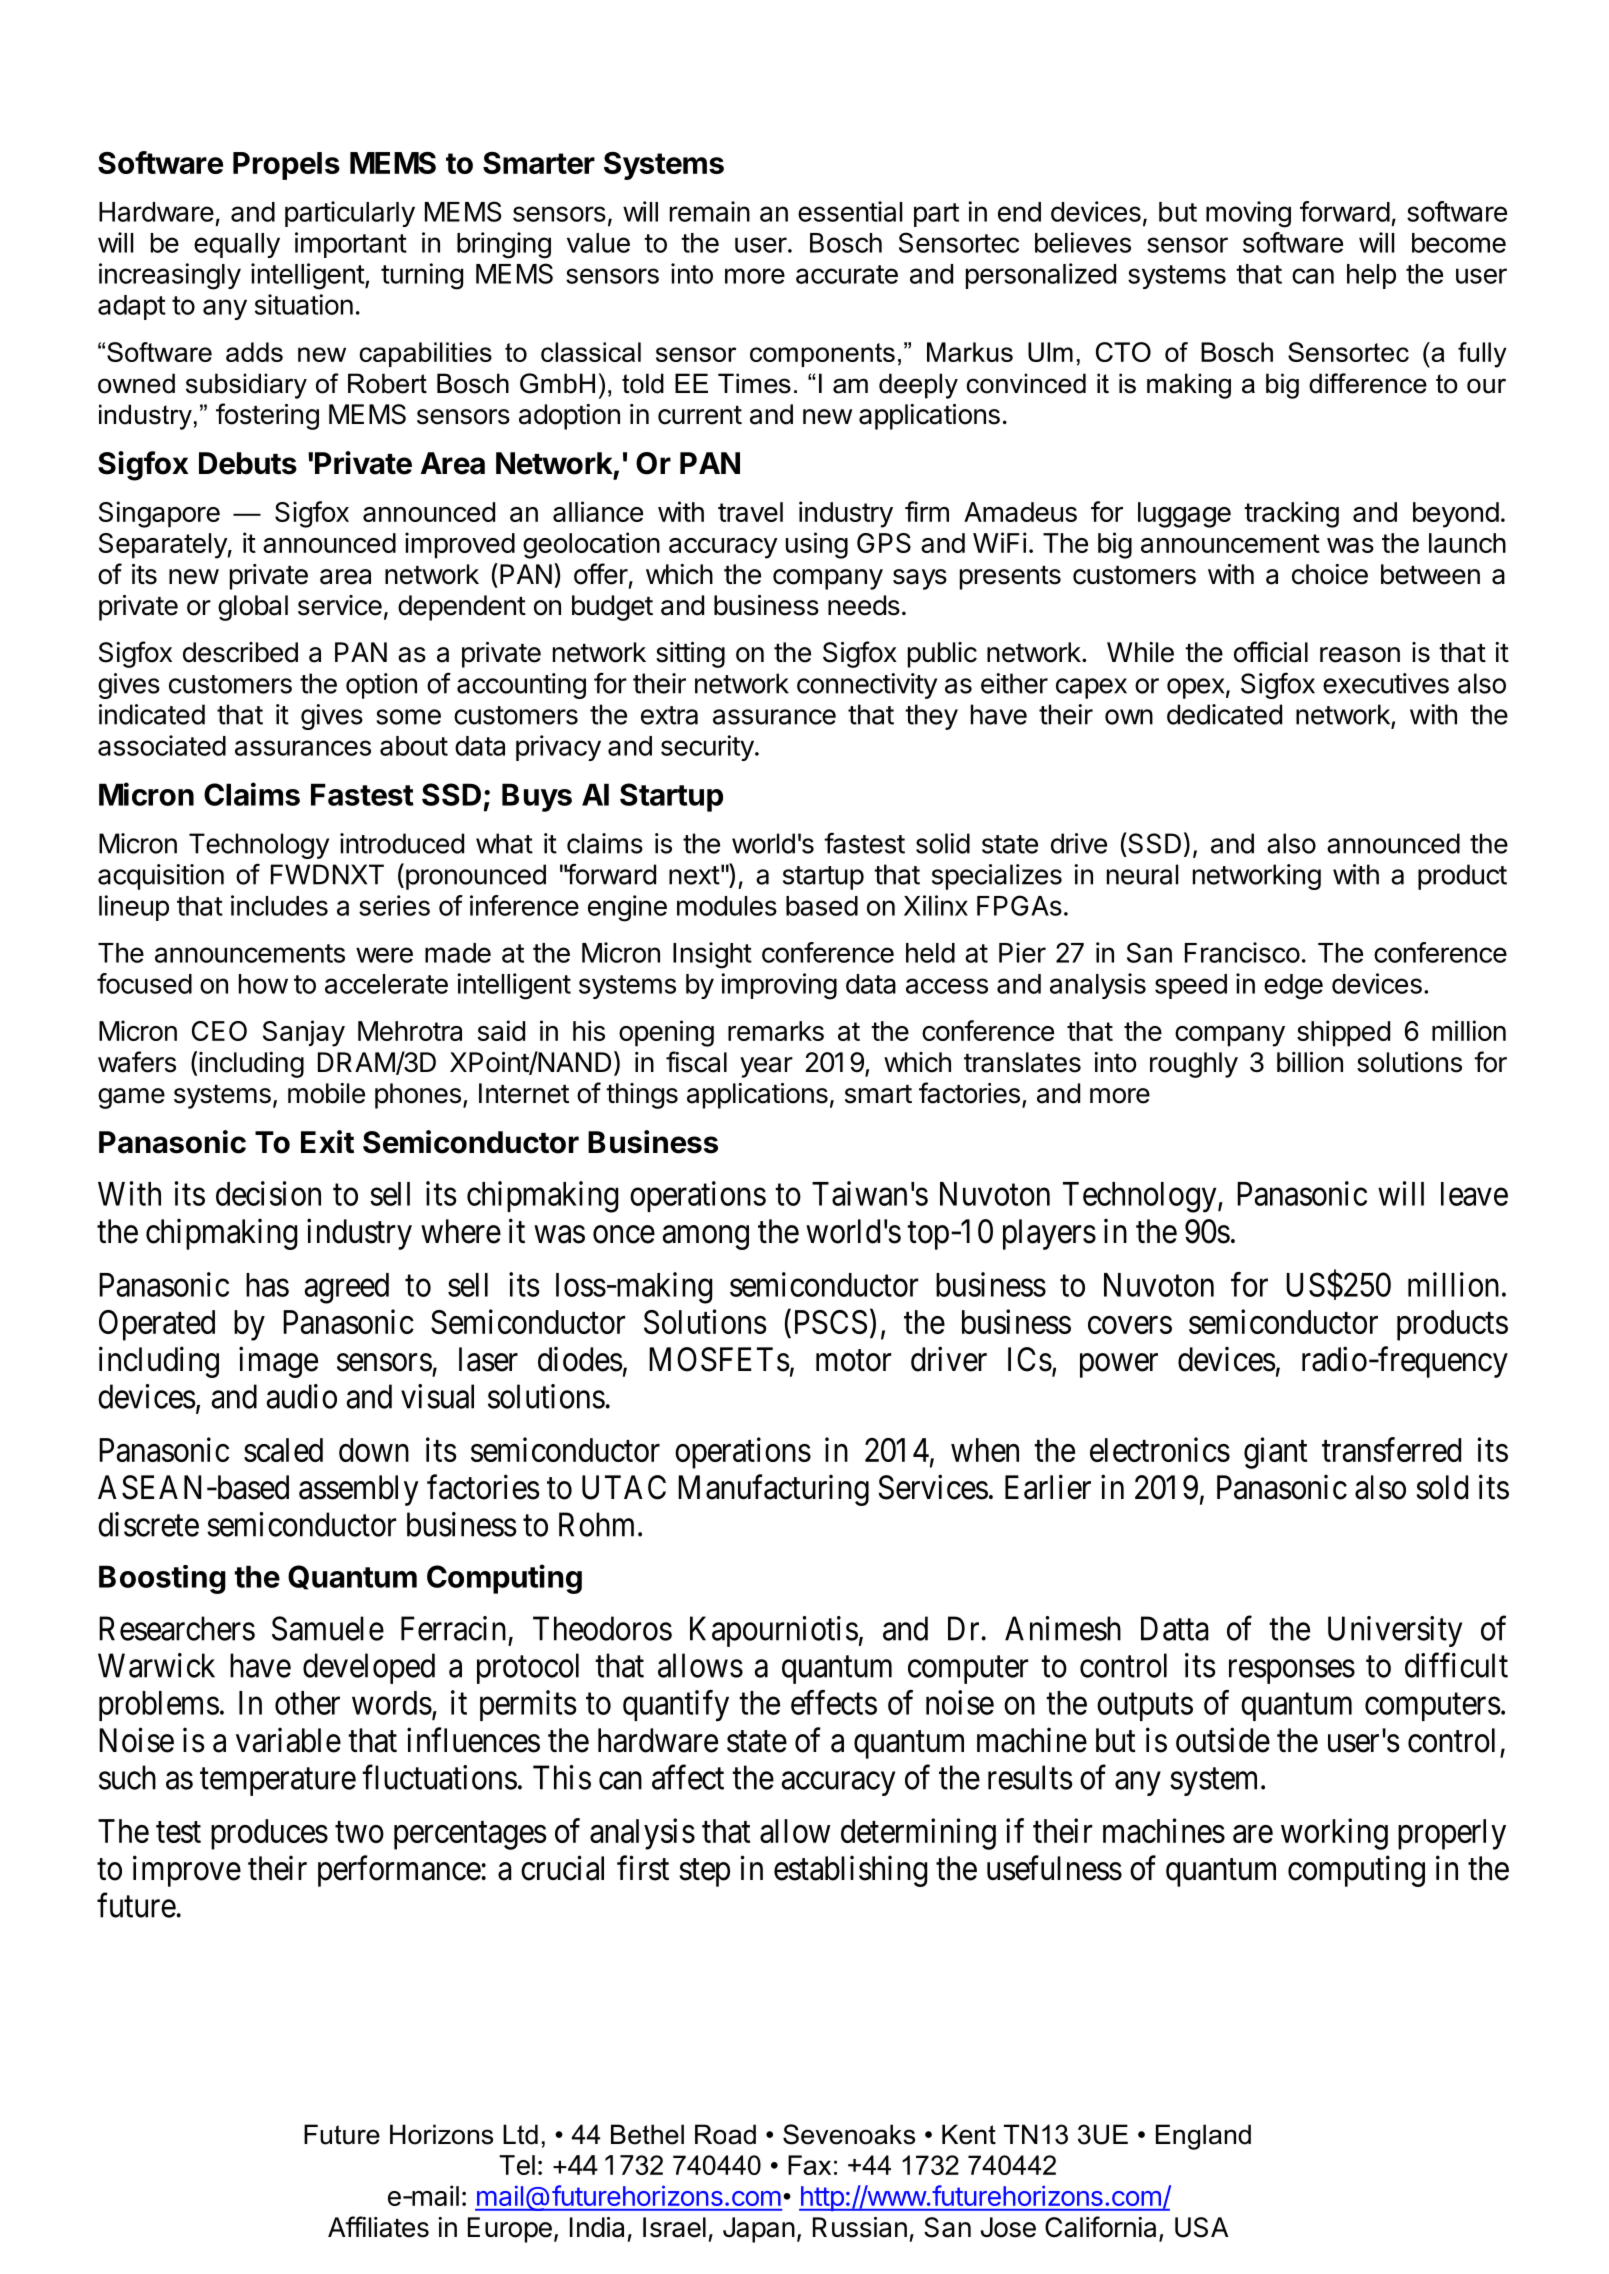 This screenshot has width=1609, height=2274. Describe the element at coordinates (1248, 214) in the screenshot. I see `moving` at that location.
